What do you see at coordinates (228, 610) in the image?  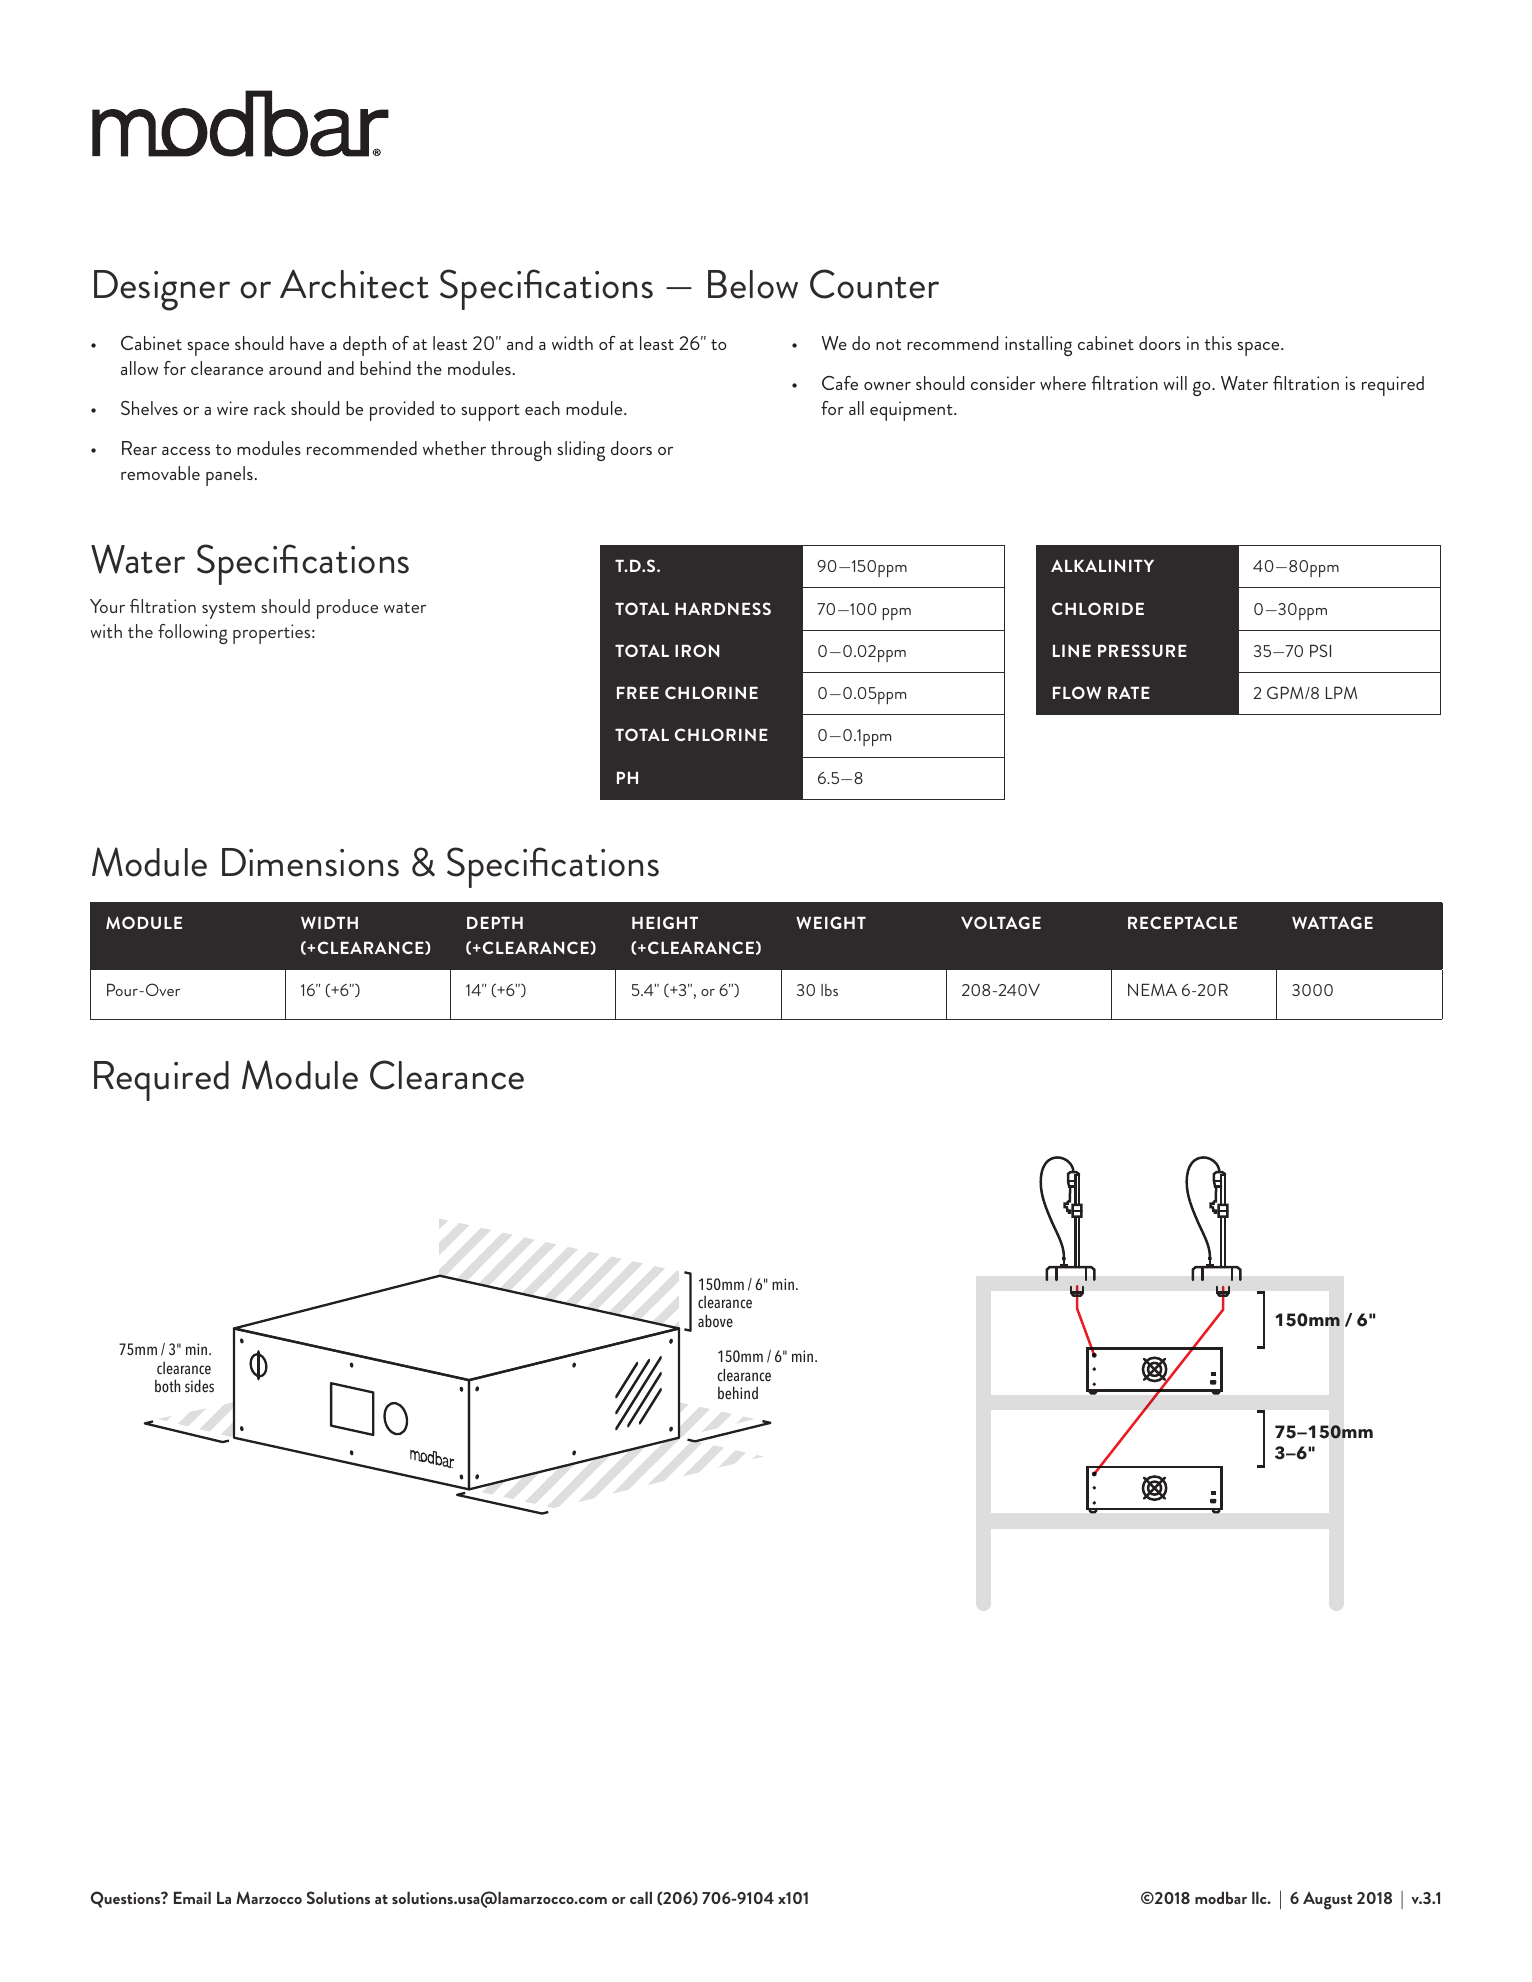 I see `system` at bounding box center [228, 610].
